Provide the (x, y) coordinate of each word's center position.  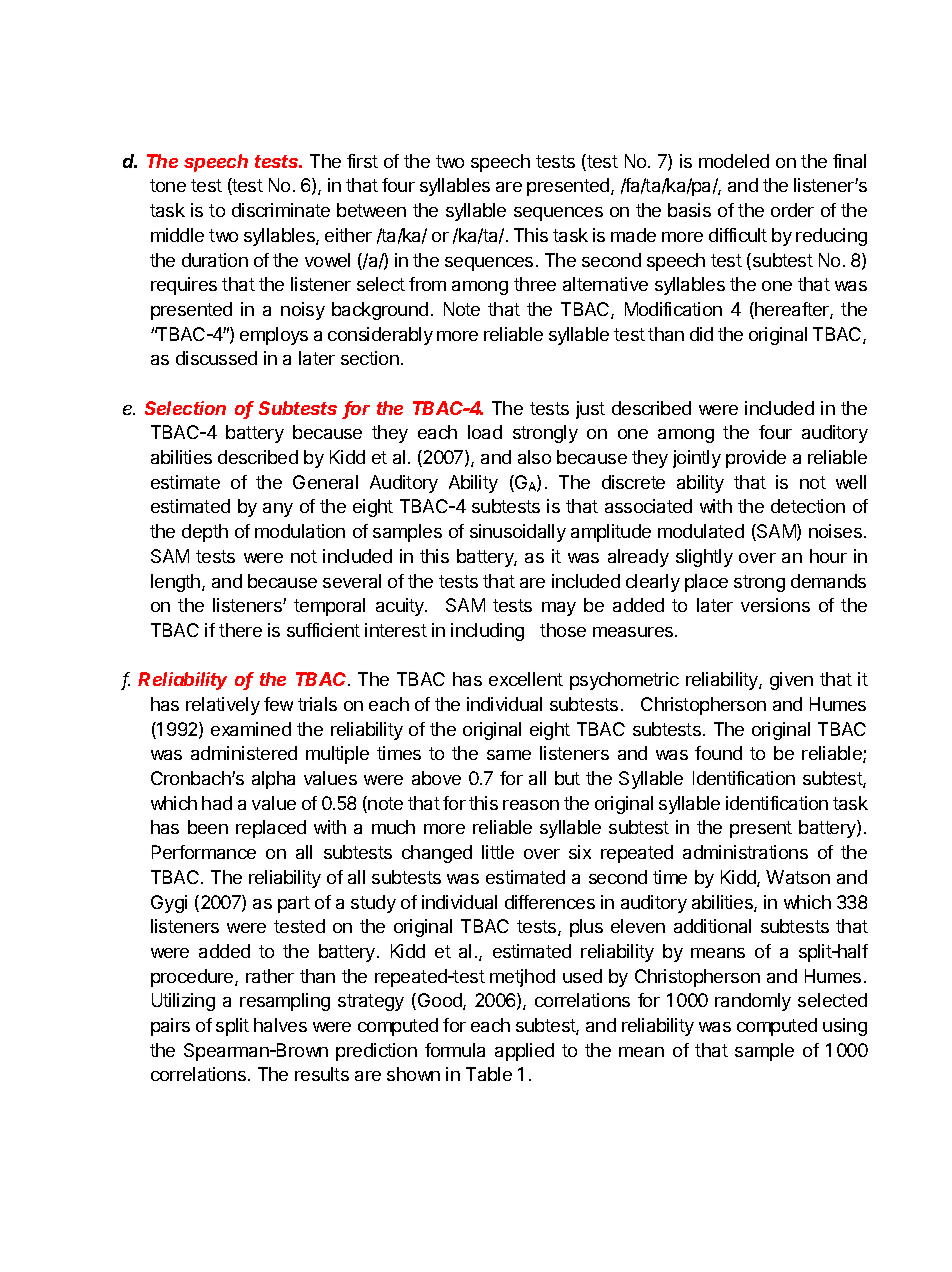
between (371, 210)
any (278, 510)
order (792, 210)
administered (244, 753)
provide (756, 459)
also (534, 457)
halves (280, 1025)
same (509, 755)
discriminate (281, 210)
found (718, 753)
